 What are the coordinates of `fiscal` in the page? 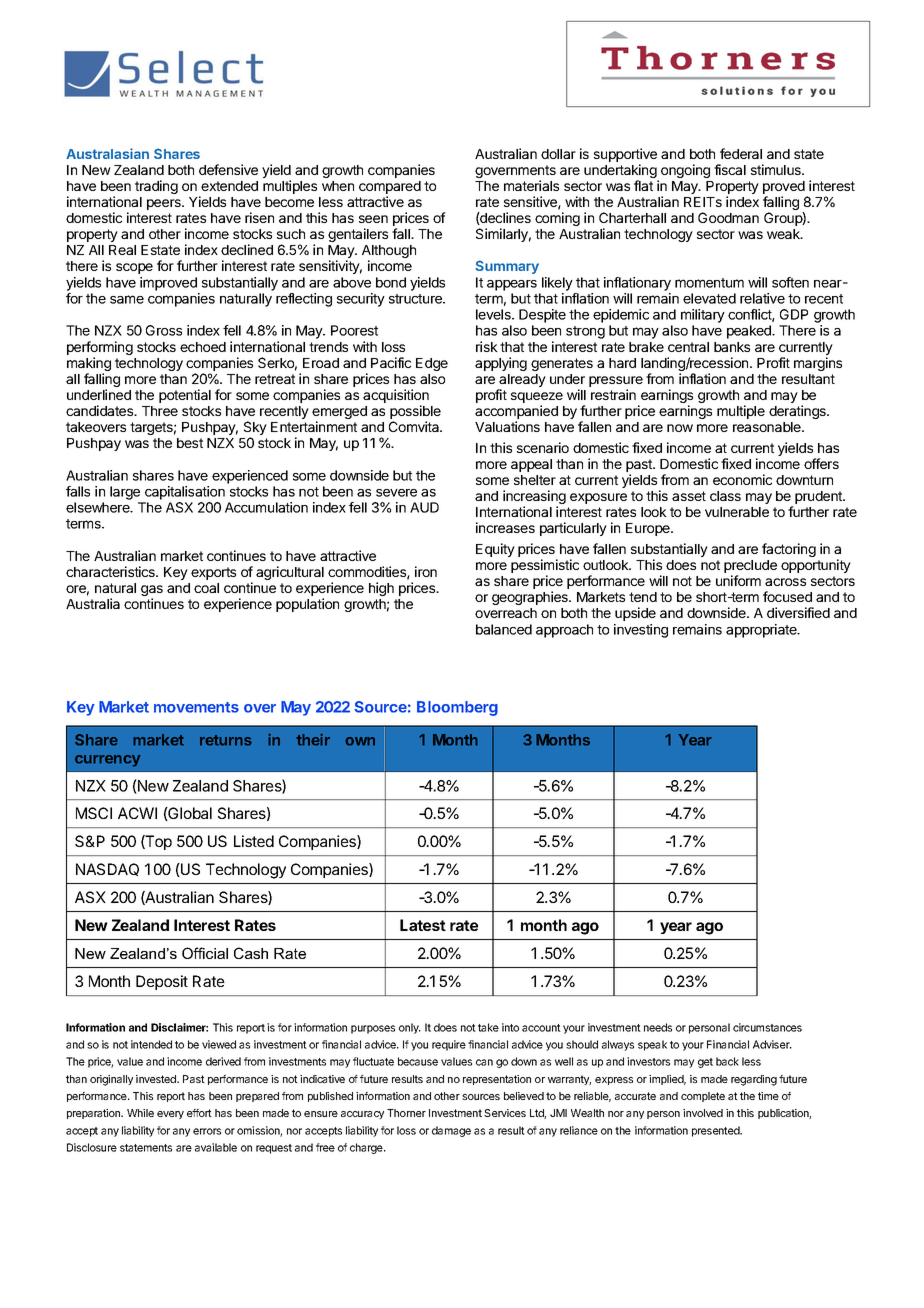 It's located at (730, 169).
